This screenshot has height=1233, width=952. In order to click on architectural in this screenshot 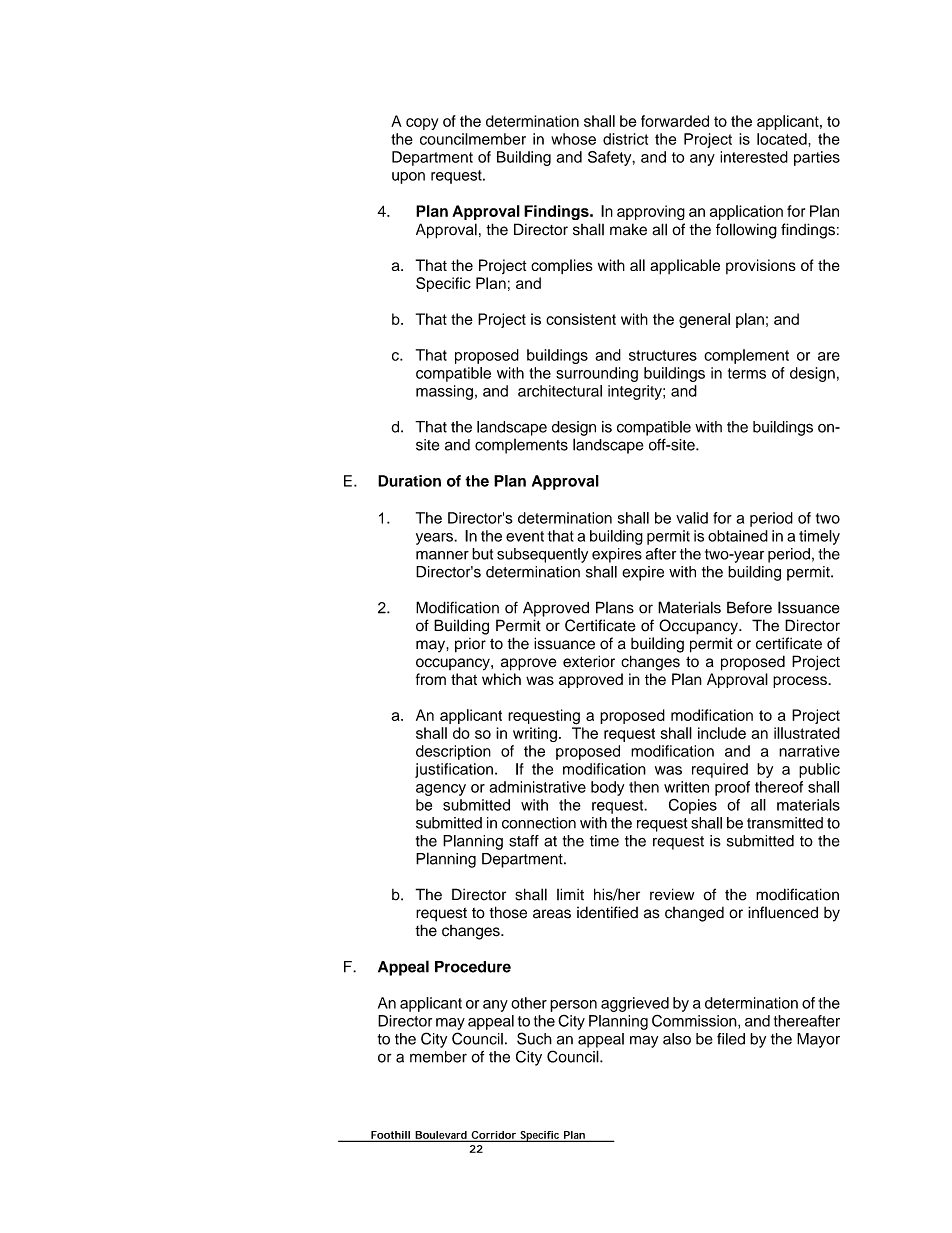, I will do `click(560, 391)`.
